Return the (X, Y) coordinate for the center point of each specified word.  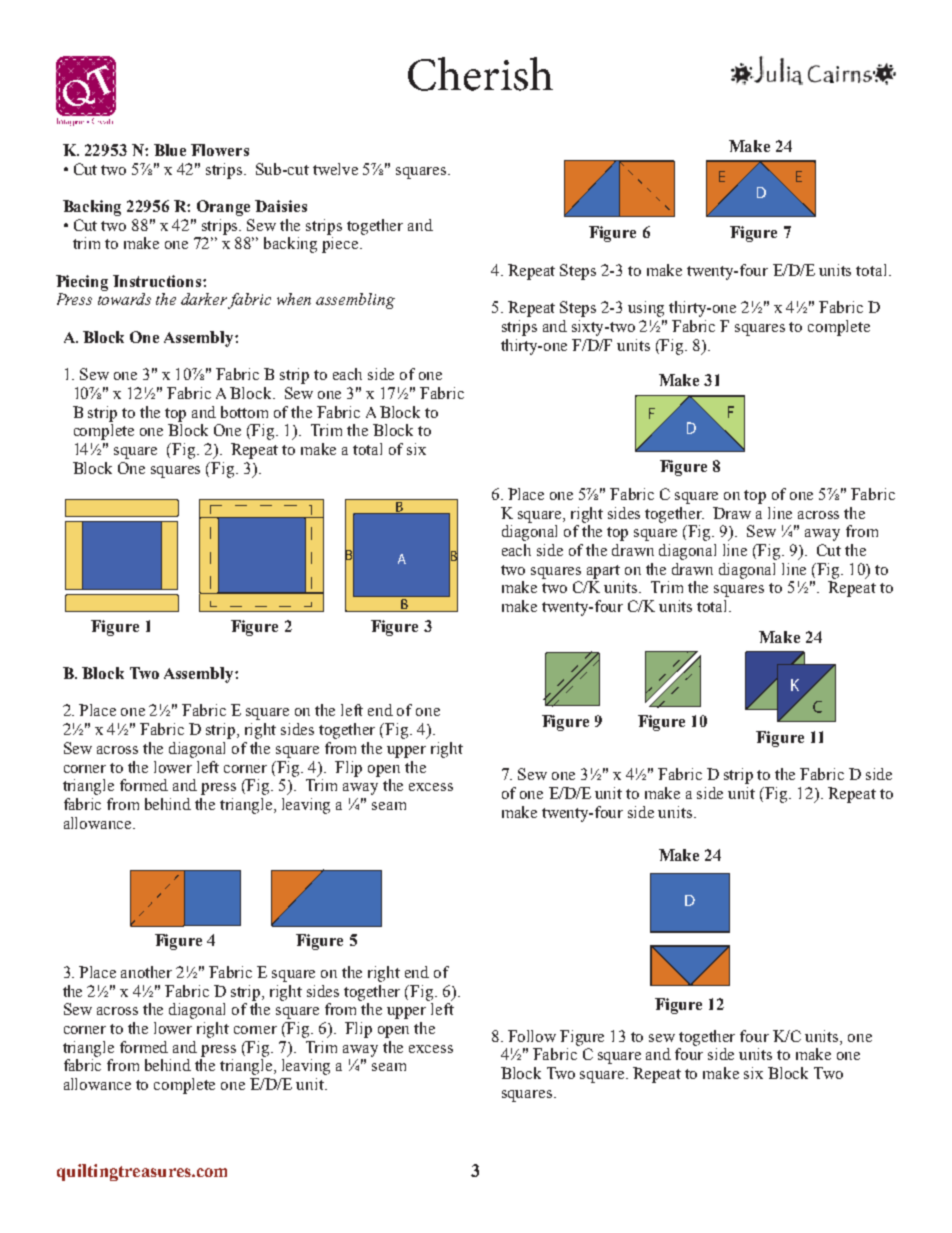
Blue (170, 150)
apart (603, 572)
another (146, 972)
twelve (335, 169)
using (646, 309)
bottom (244, 412)
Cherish (480, 74)
